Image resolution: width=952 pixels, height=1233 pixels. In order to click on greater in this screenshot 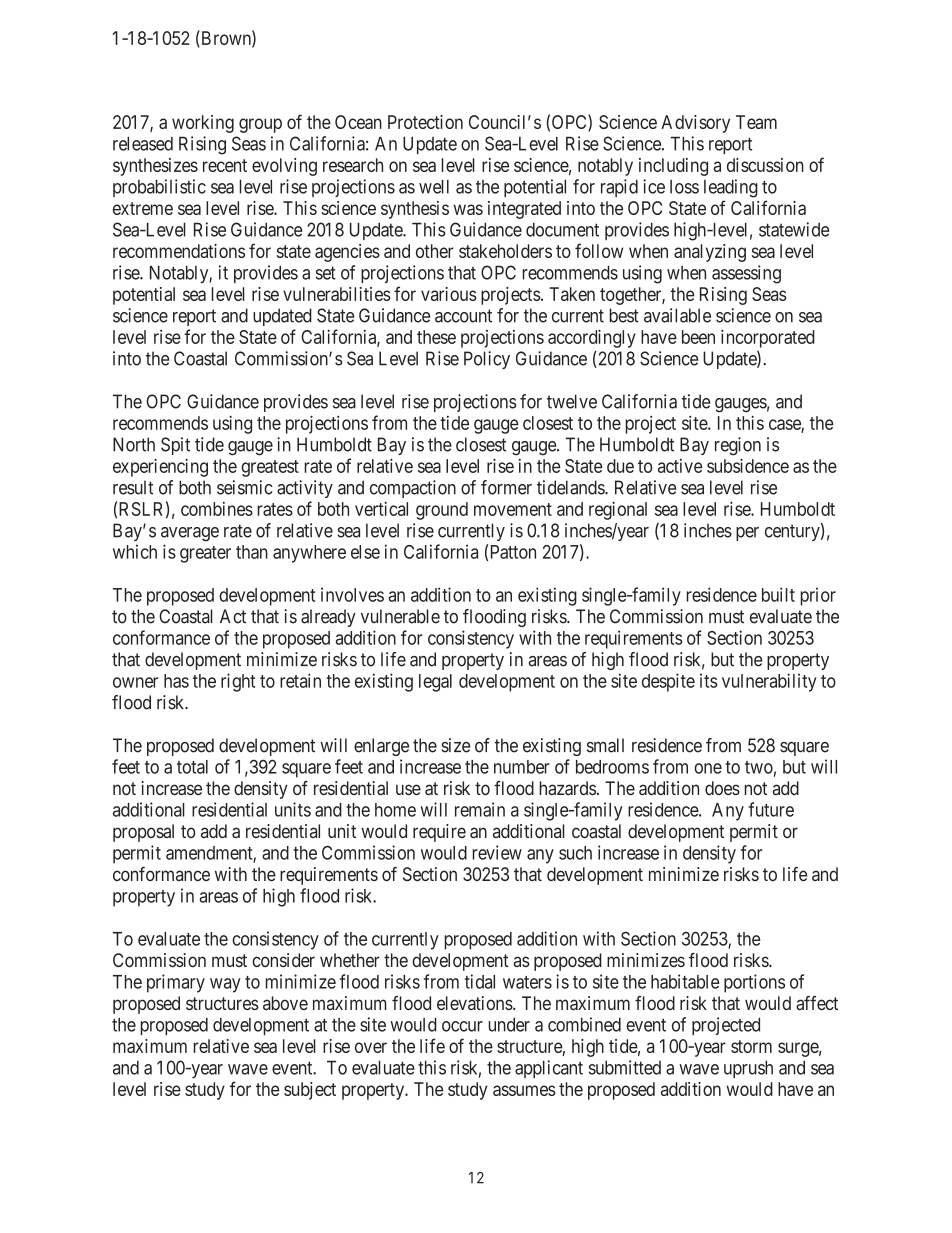, I will do `click(205, 554)`.
